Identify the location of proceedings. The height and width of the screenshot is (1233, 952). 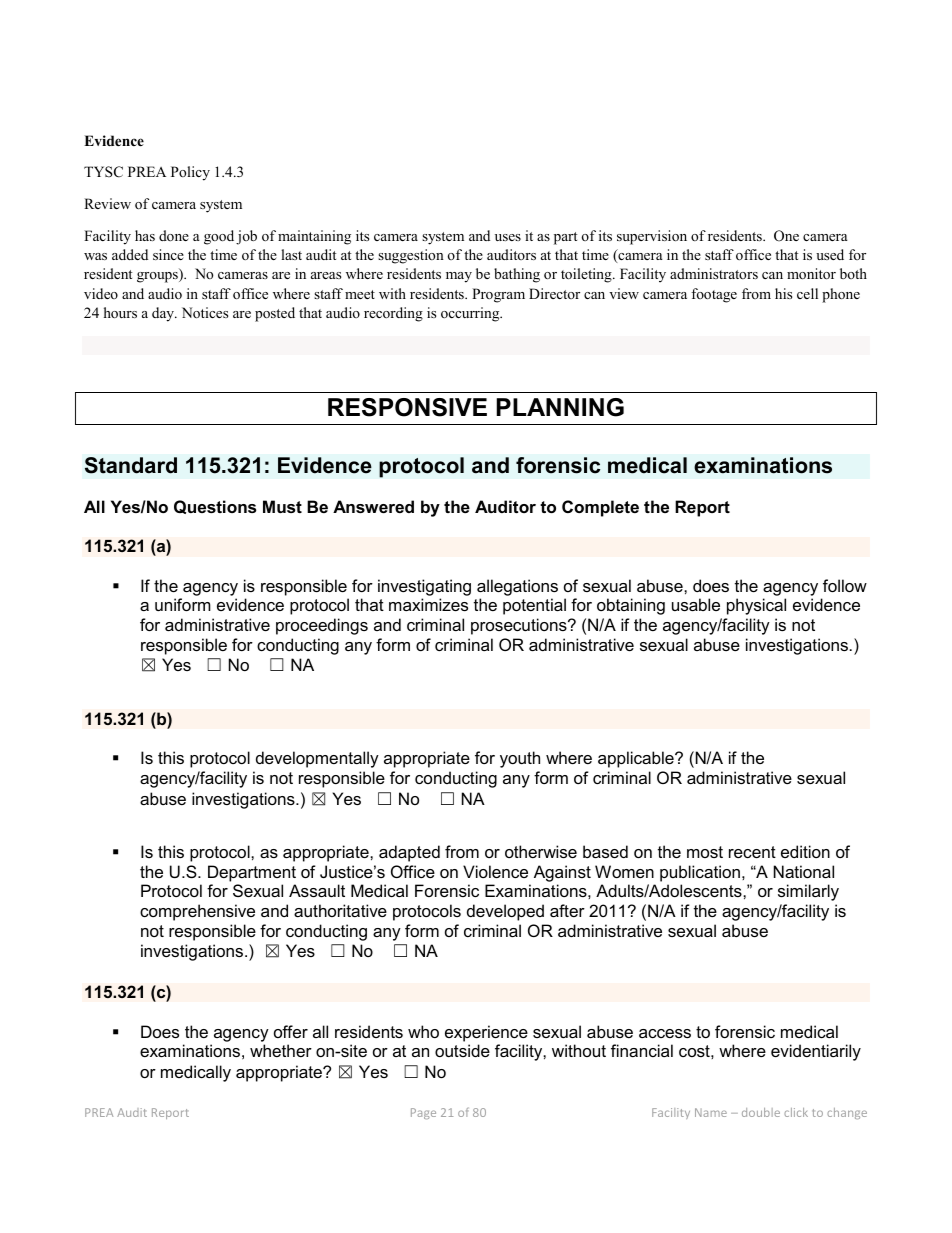
(322, 626).
